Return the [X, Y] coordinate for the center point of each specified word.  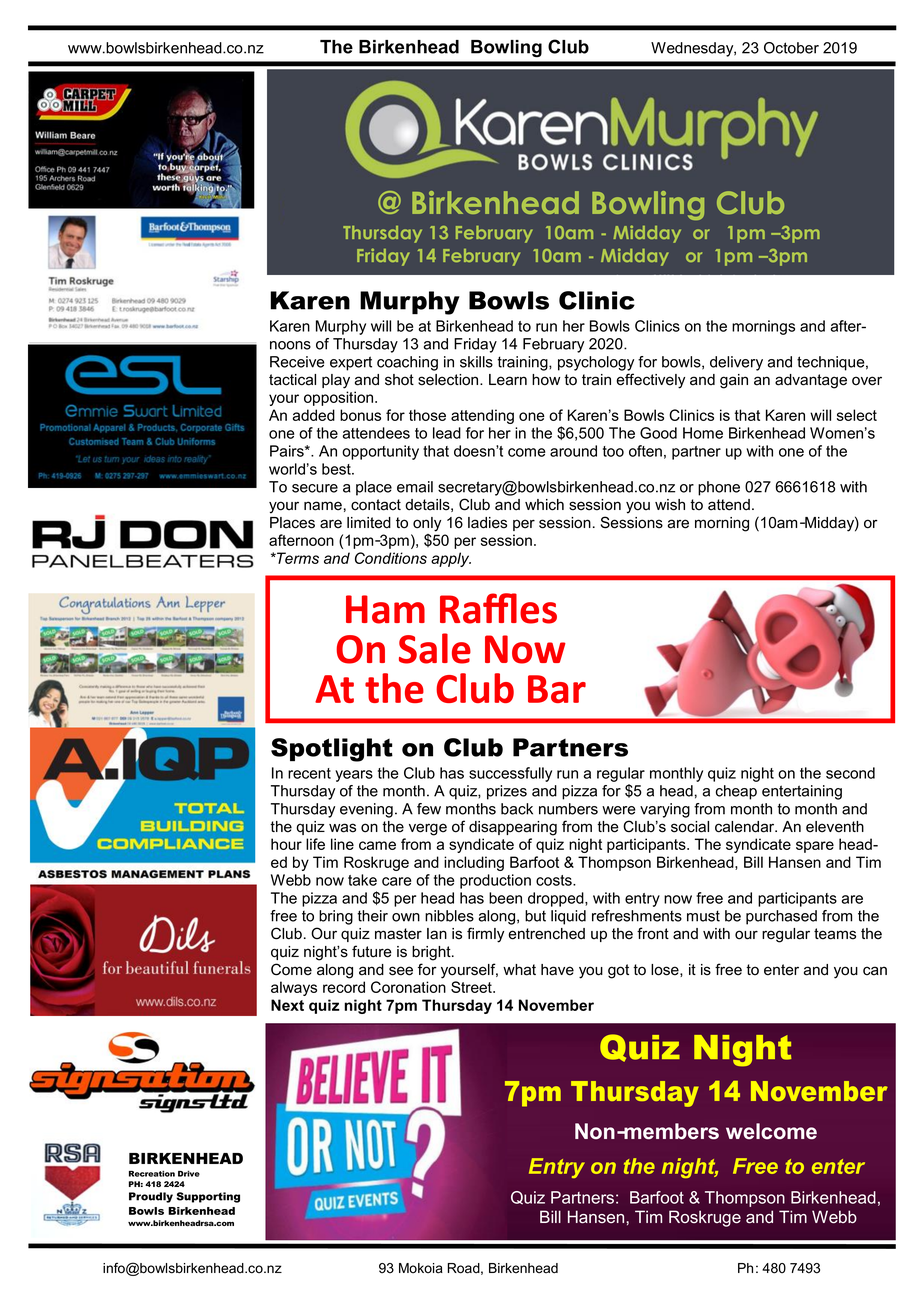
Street [472, 987]
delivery [736, 363]
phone [719, 488]
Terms [297, 558]
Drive [189, 1174]
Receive [297, 362]
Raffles [498, 608]
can [875, 971]
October [791, 48]
